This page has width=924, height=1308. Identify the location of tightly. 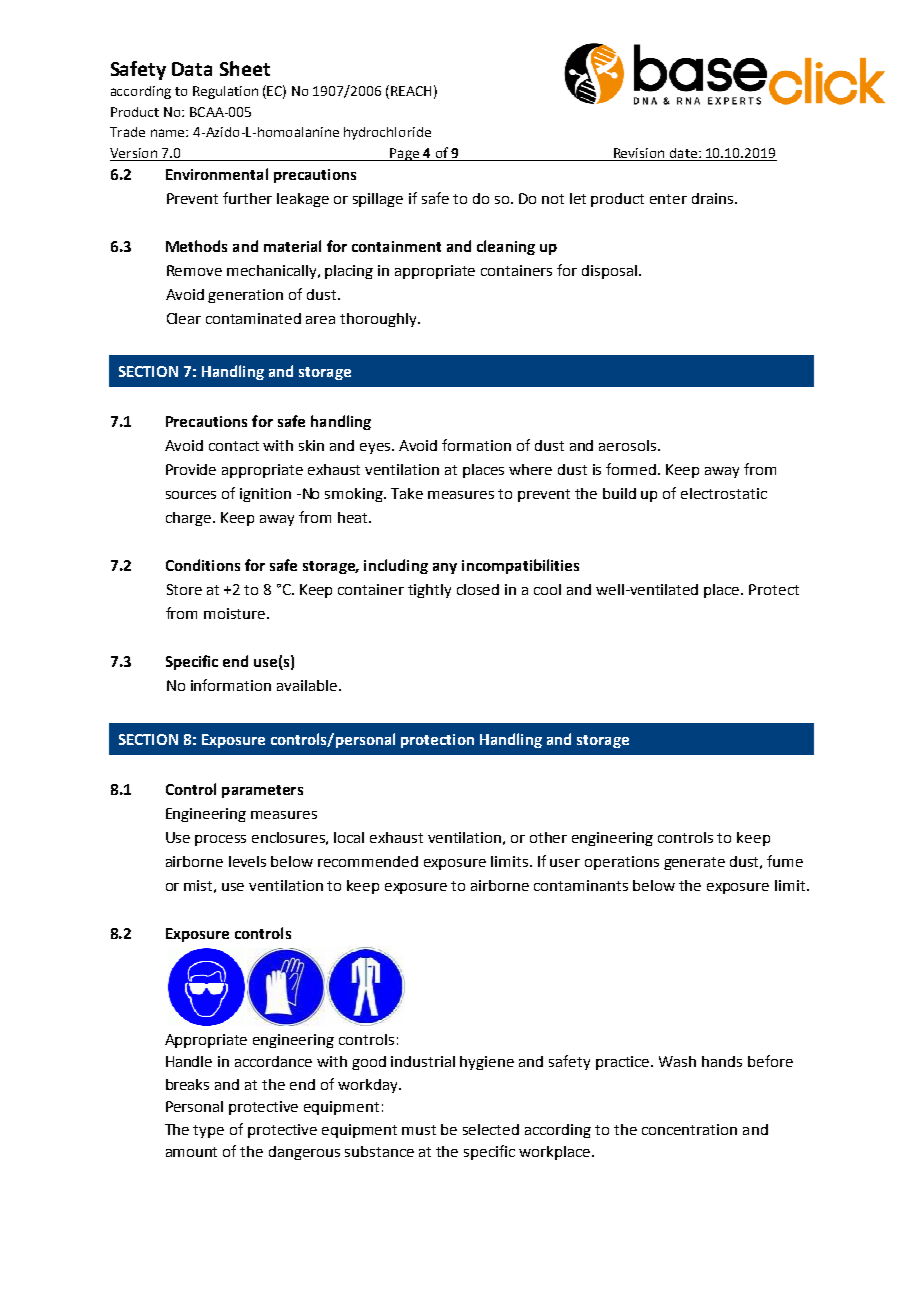
(429, 591).
